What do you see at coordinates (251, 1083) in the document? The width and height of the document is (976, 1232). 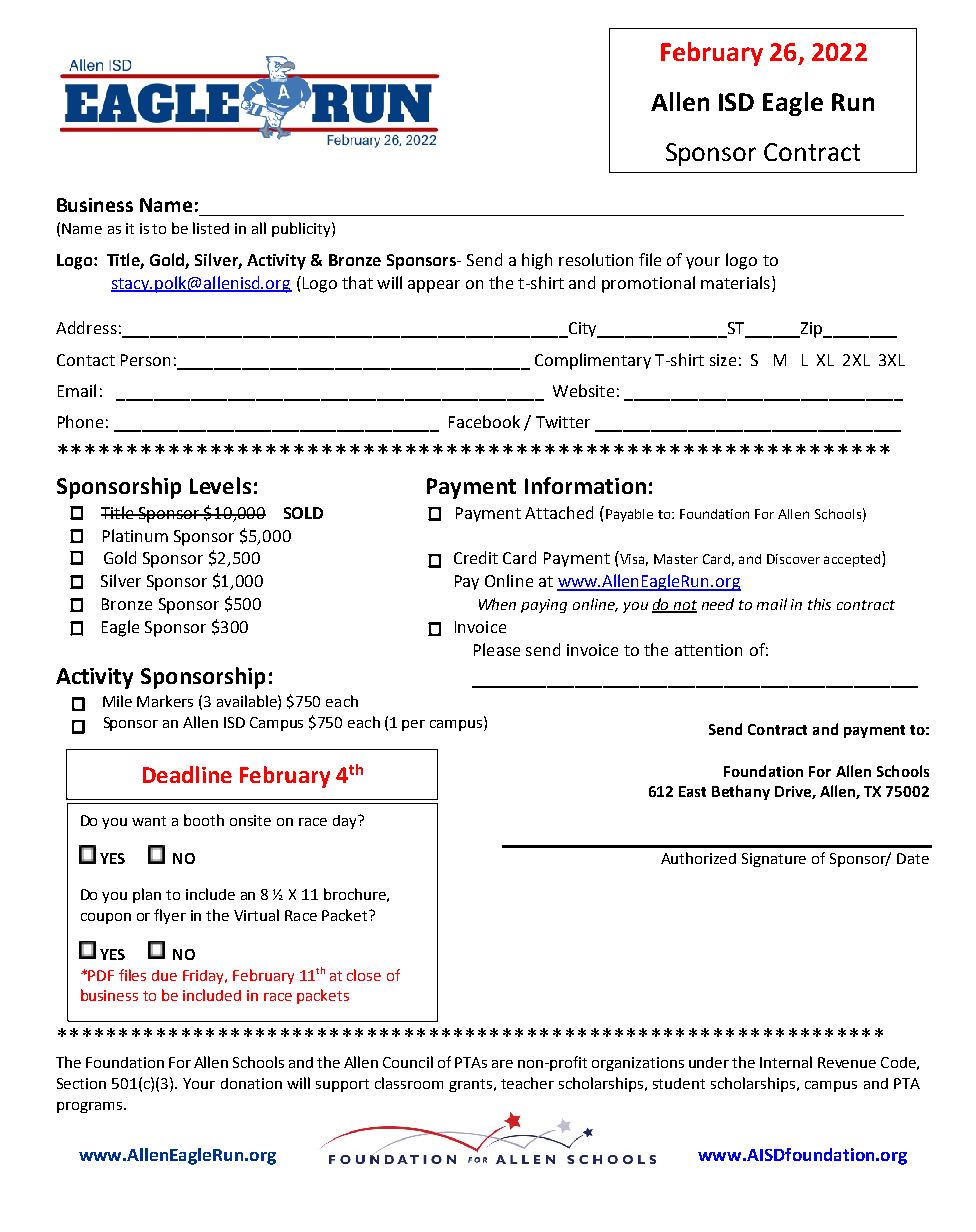 I see `donation` at bounding box center [251, 1083].
